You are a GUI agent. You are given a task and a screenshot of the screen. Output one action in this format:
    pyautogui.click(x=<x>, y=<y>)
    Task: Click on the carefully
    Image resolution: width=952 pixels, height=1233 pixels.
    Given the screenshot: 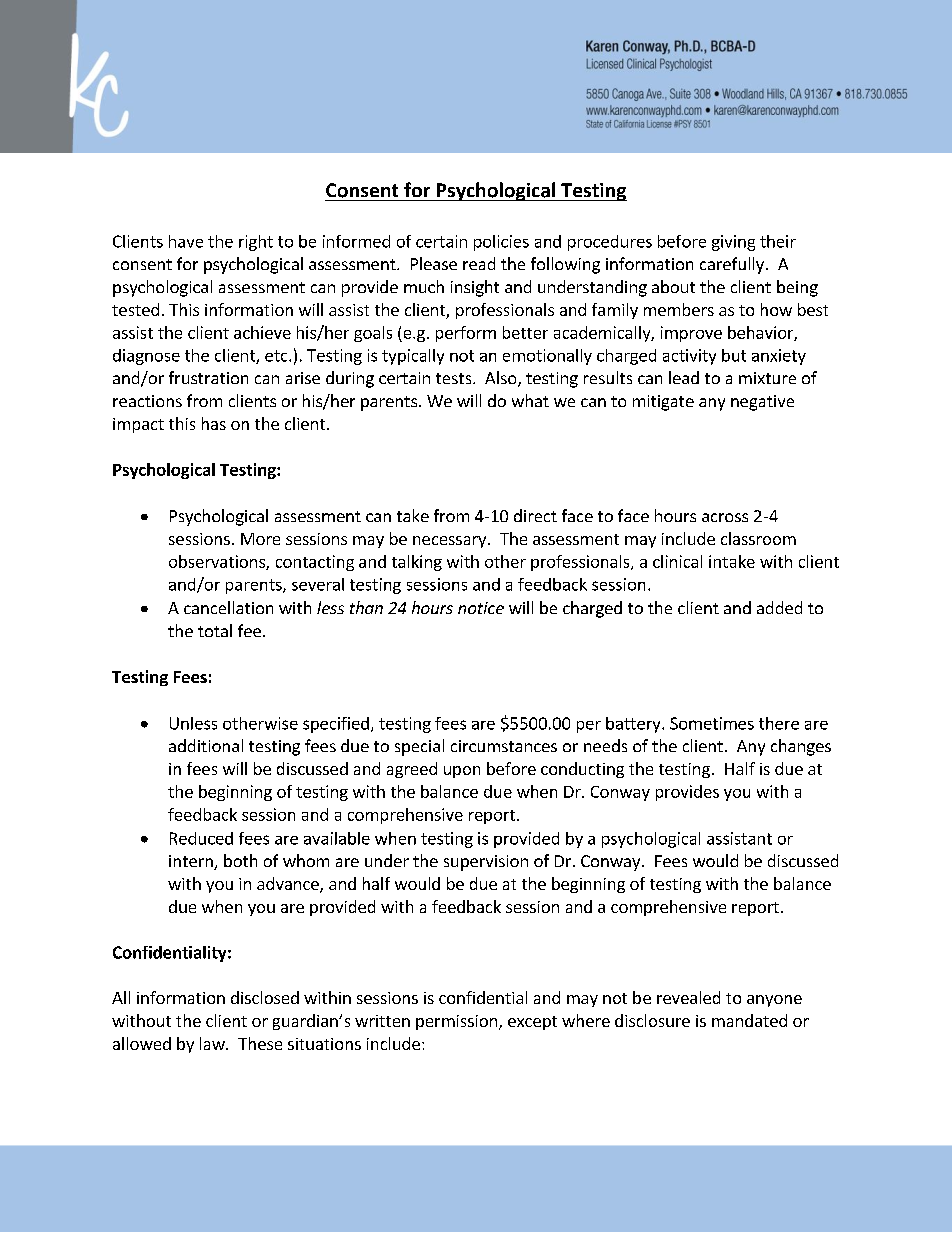 What is the action you would take?
    pyautogui.click(x=732, y=265)
